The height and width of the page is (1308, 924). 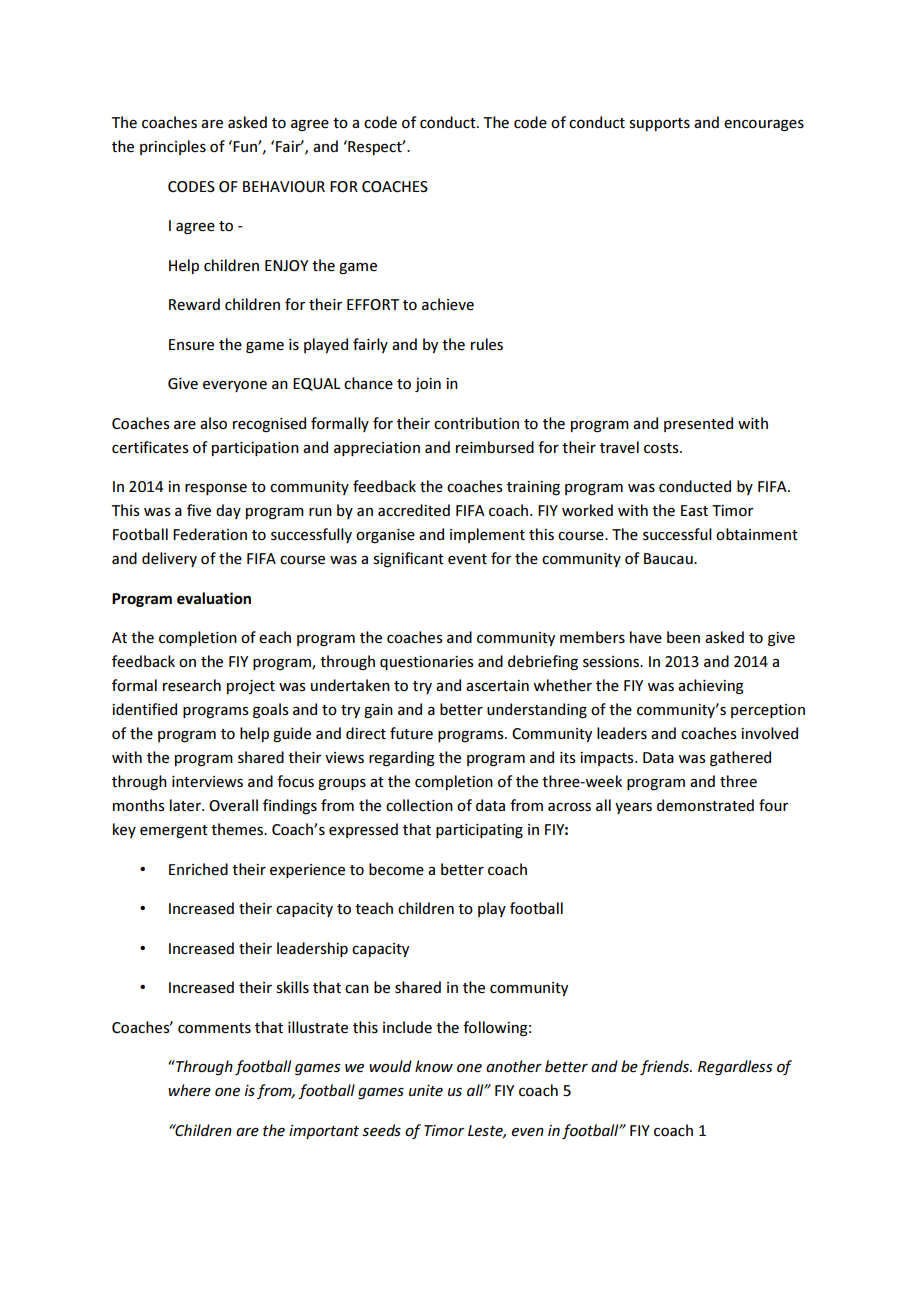 What do you see at coordinates (426, 1090) in the page?
I see `unite` at bounding box center [426, 1090].
